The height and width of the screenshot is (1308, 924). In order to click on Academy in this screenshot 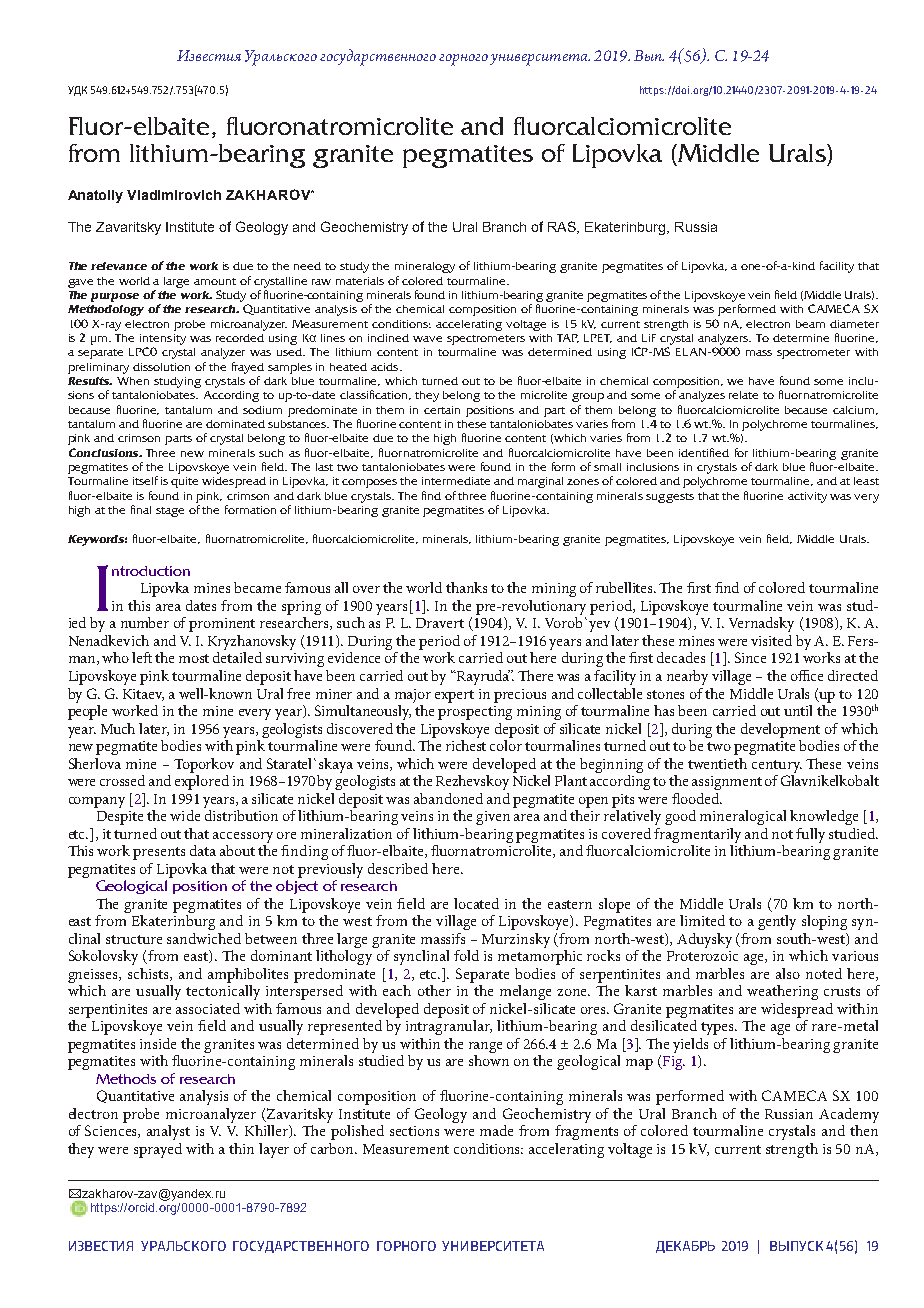, I will do `click(849, 1115)`.
